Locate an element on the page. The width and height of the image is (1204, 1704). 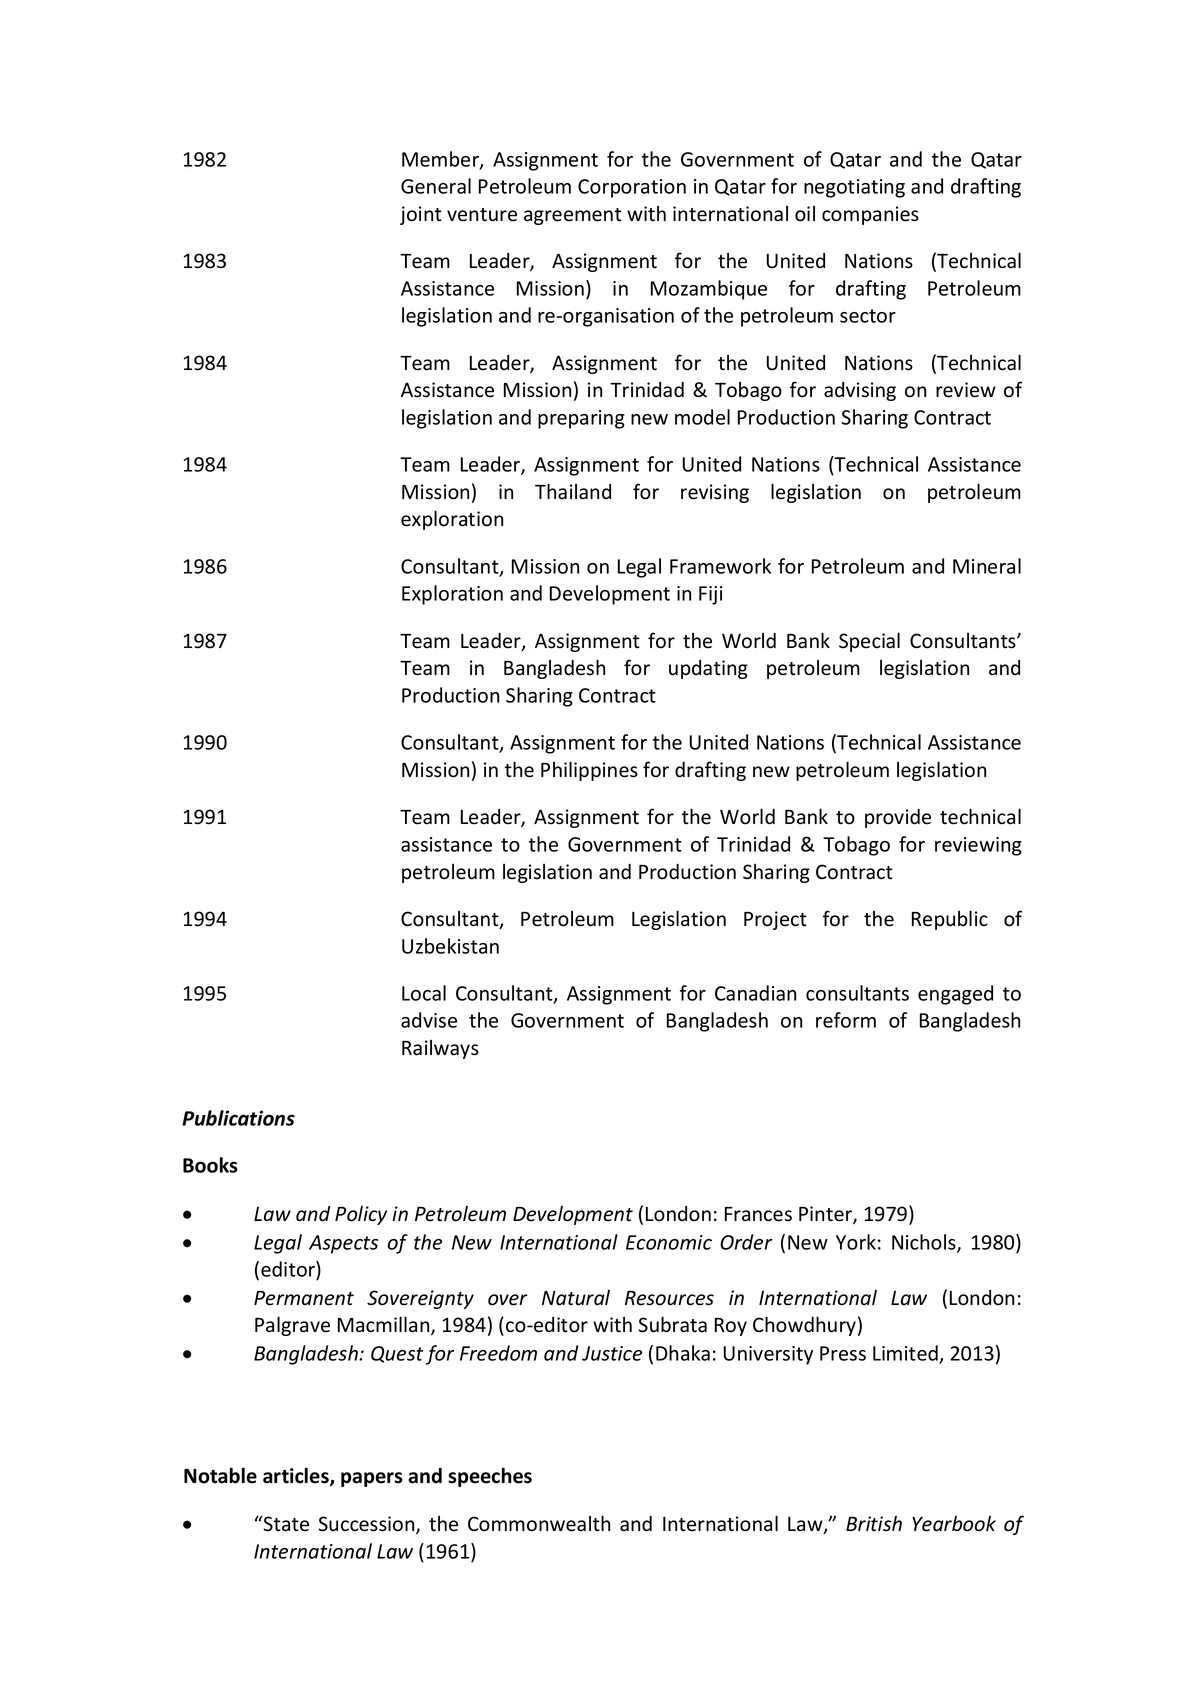
companies is located at coordinates (870, 215).
